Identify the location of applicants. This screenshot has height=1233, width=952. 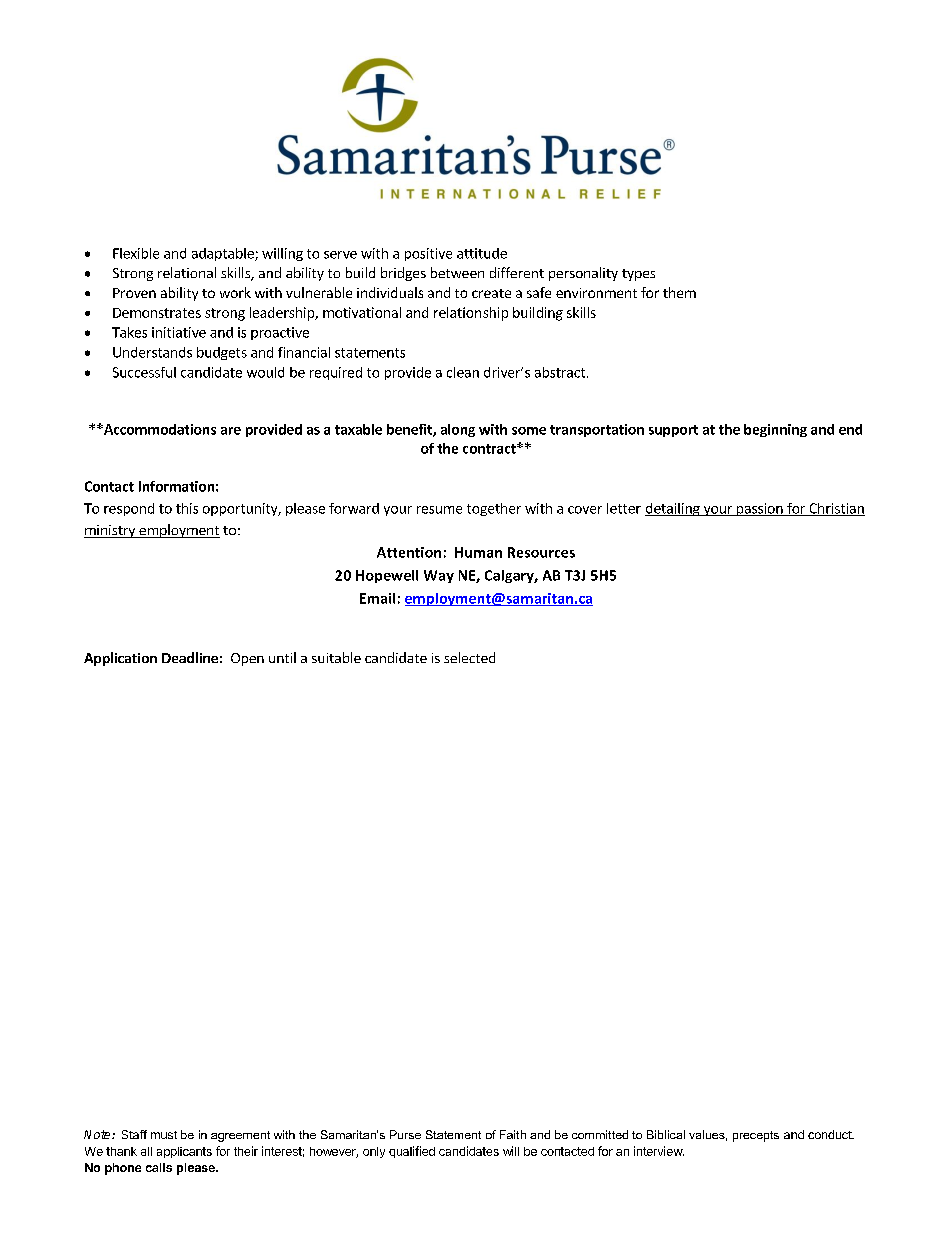
(184, 1152).
